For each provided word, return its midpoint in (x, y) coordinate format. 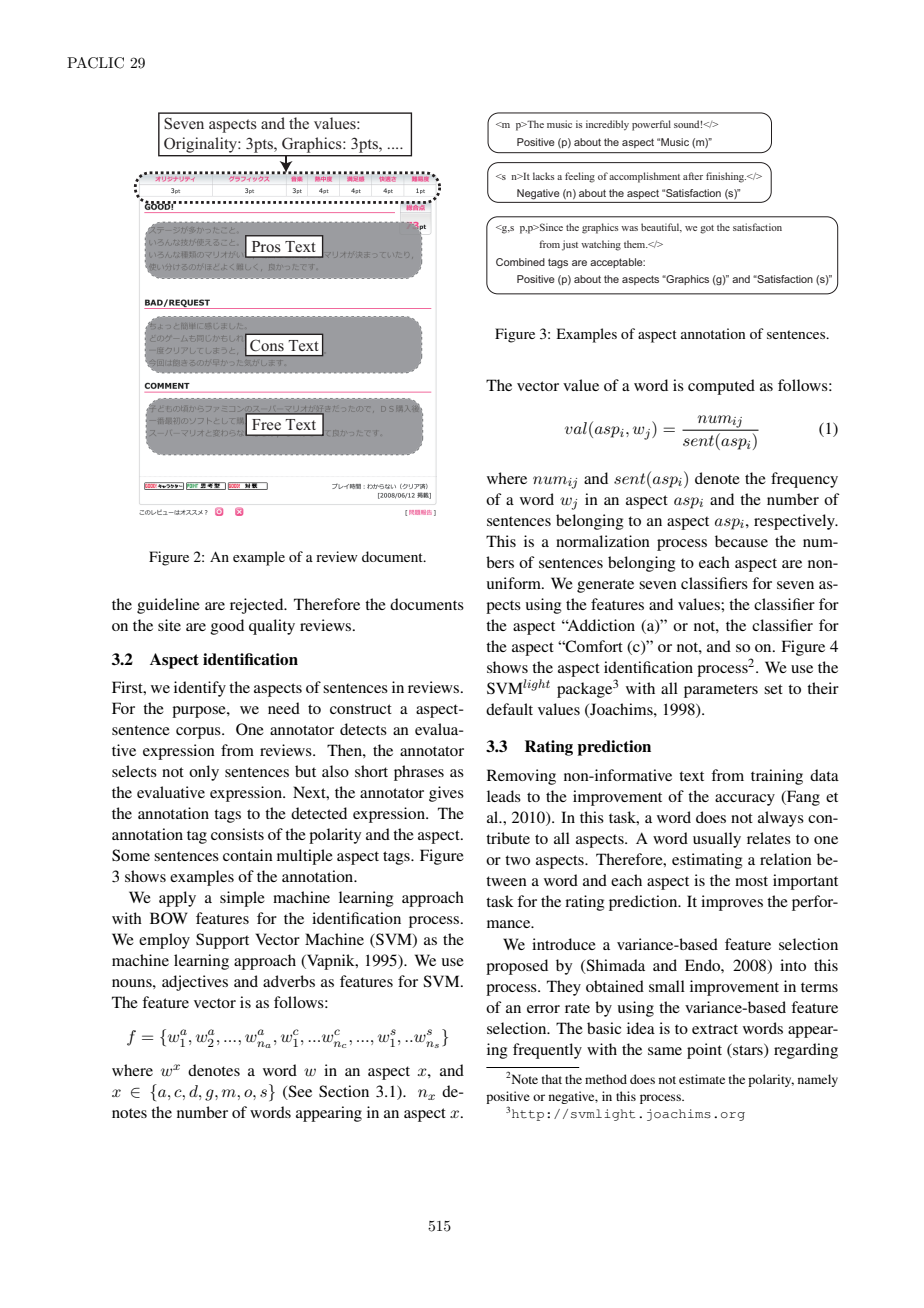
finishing (726, 177)
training (777, 777)
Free (266, 424)
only (204, 773)
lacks (544, 176)
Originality (201, 145)
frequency (804, 480)
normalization (603, 541)
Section (344, 1091)
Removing (521, 777)
